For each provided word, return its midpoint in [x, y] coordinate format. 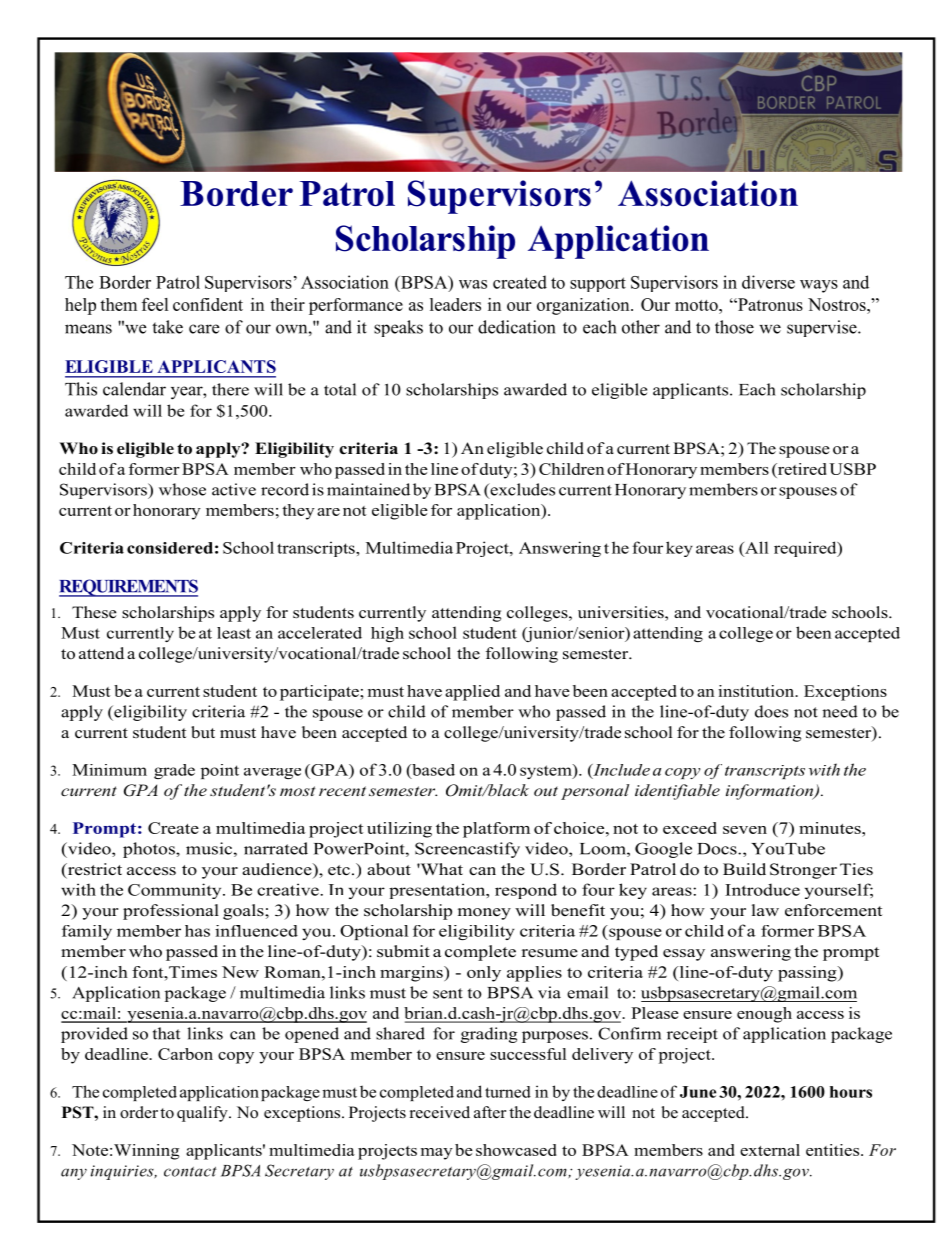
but [203, 732]
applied [472, 693]
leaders [455, 304]
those [734, 327]
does [771, 711]
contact [190, 1172]
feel [155, 304]
